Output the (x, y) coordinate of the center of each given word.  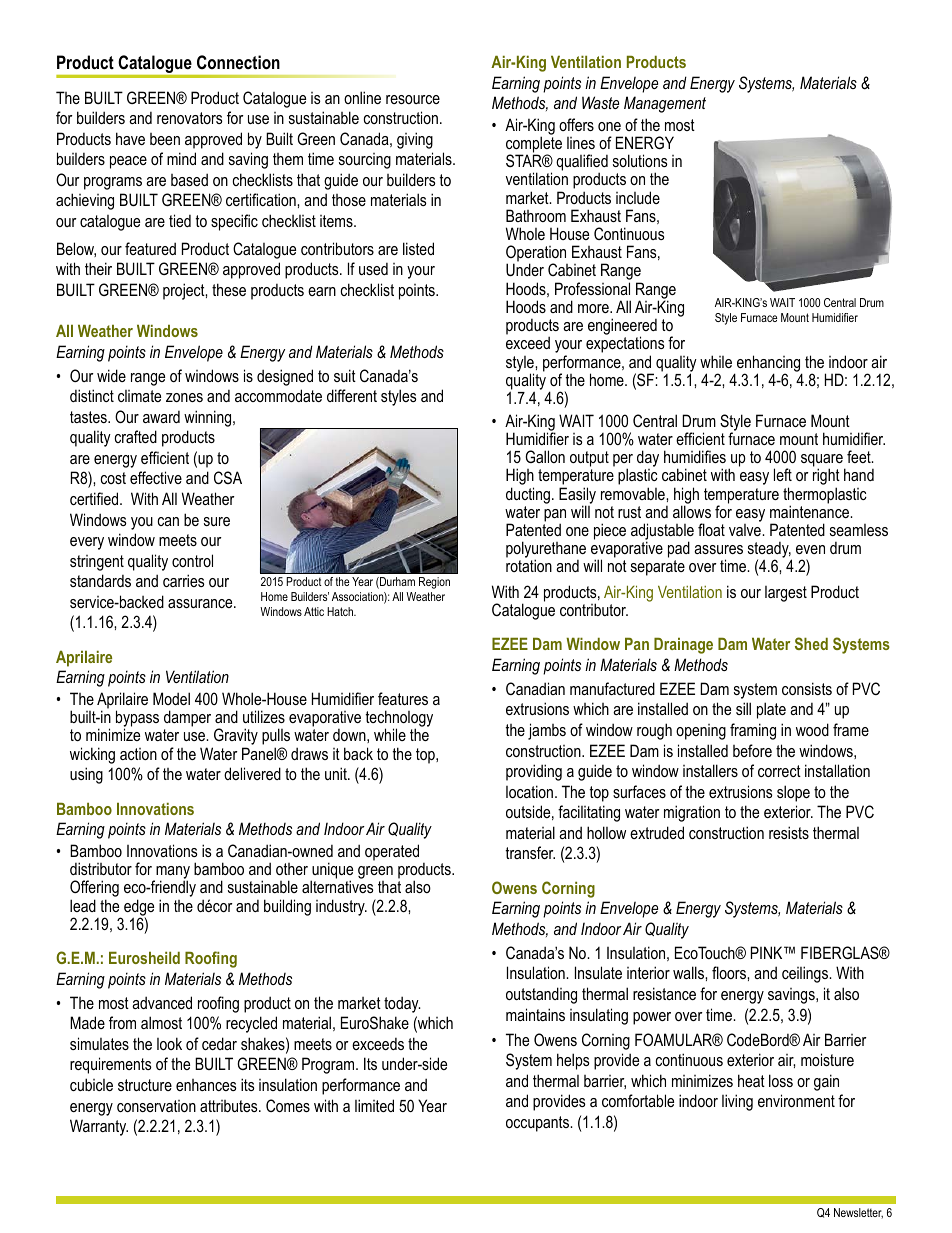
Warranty (99, 1127)
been (165, 139)
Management (665, 104)
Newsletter (858, 1213)
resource (413, 99)
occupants (539, 1124)
